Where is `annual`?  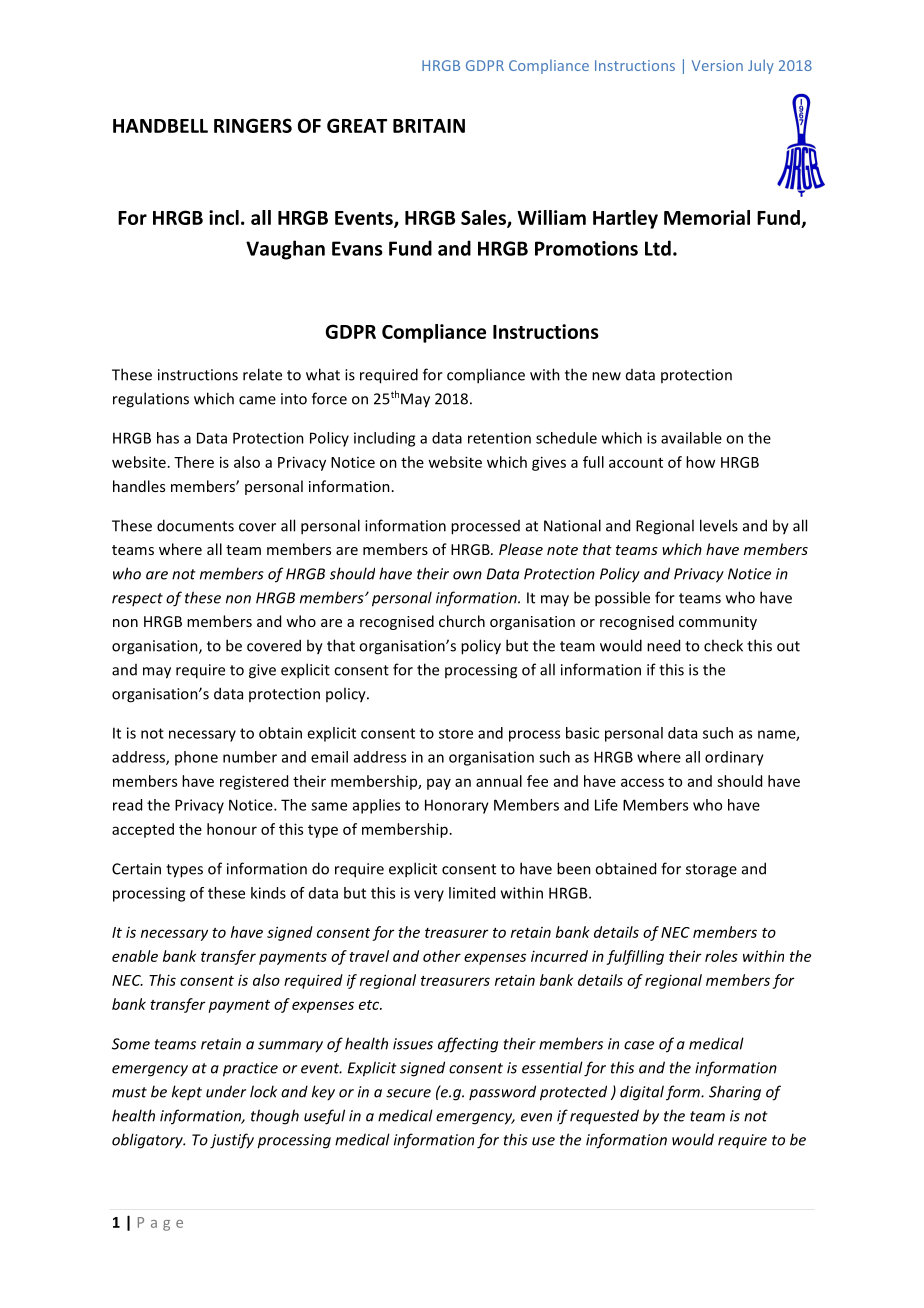
annual is located at coordinates (499, 781).
